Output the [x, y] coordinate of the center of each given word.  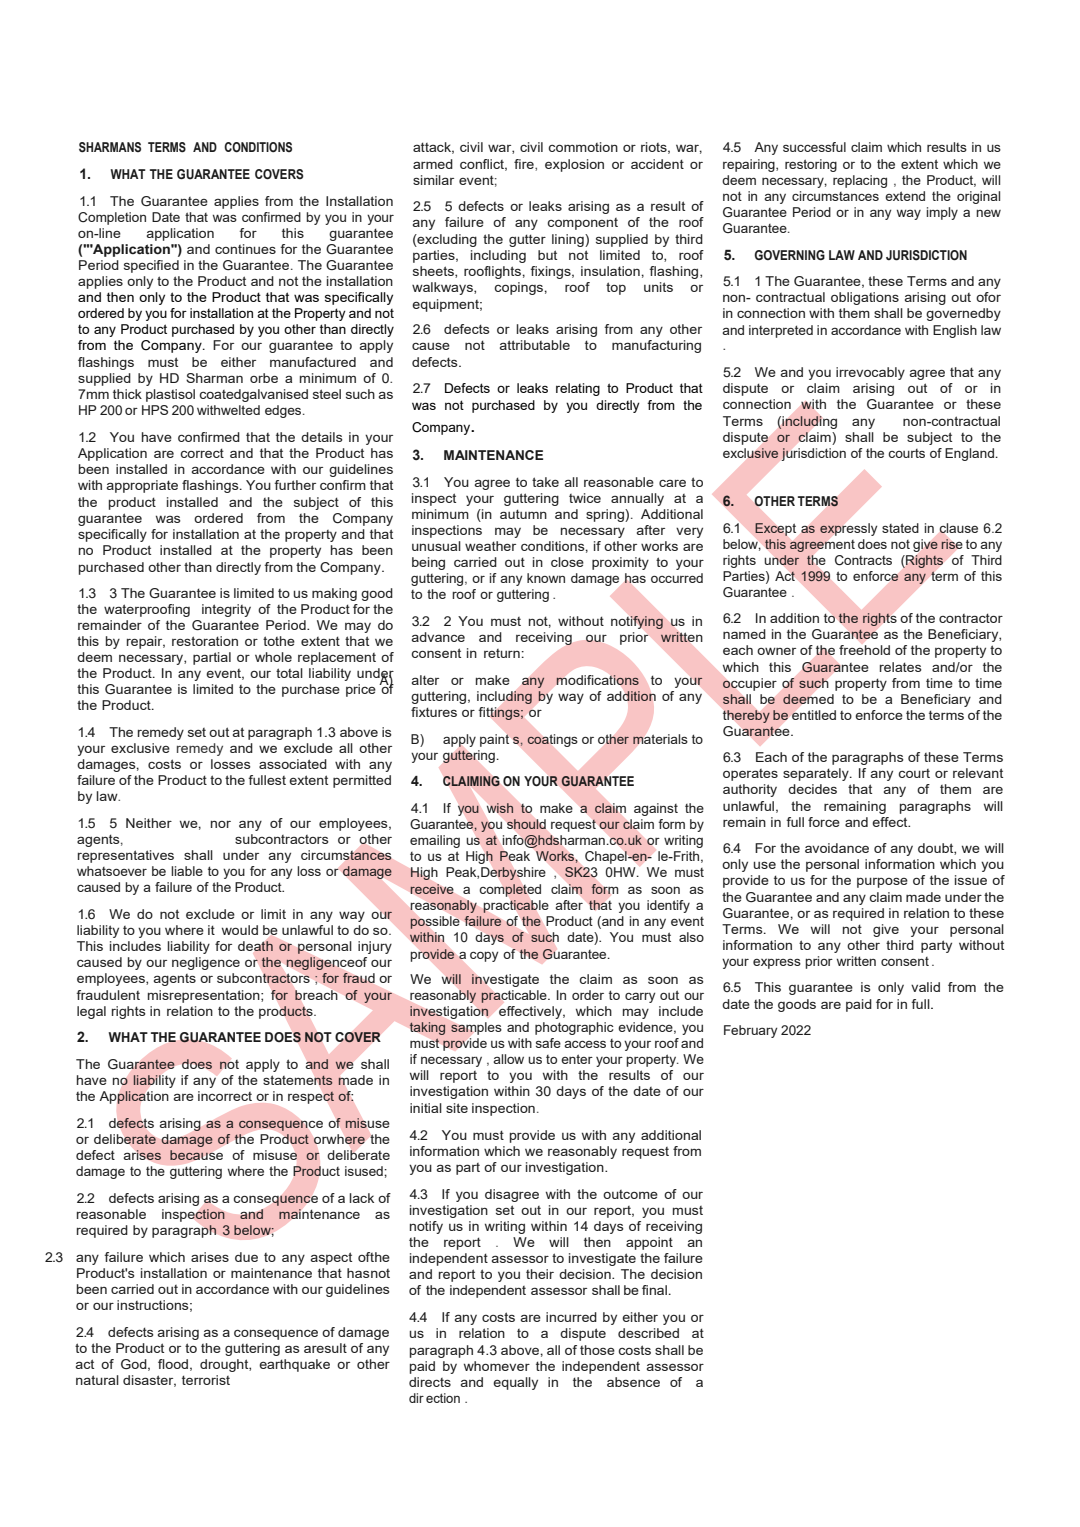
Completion [112, 218]
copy [484, 956]
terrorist [206, 1380]
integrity [226, 610]
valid [925, 987]
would [240, 930]
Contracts [863, 560]
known [546, 578]
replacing [860, 181]
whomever [497, 1366]
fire [525, 165]
